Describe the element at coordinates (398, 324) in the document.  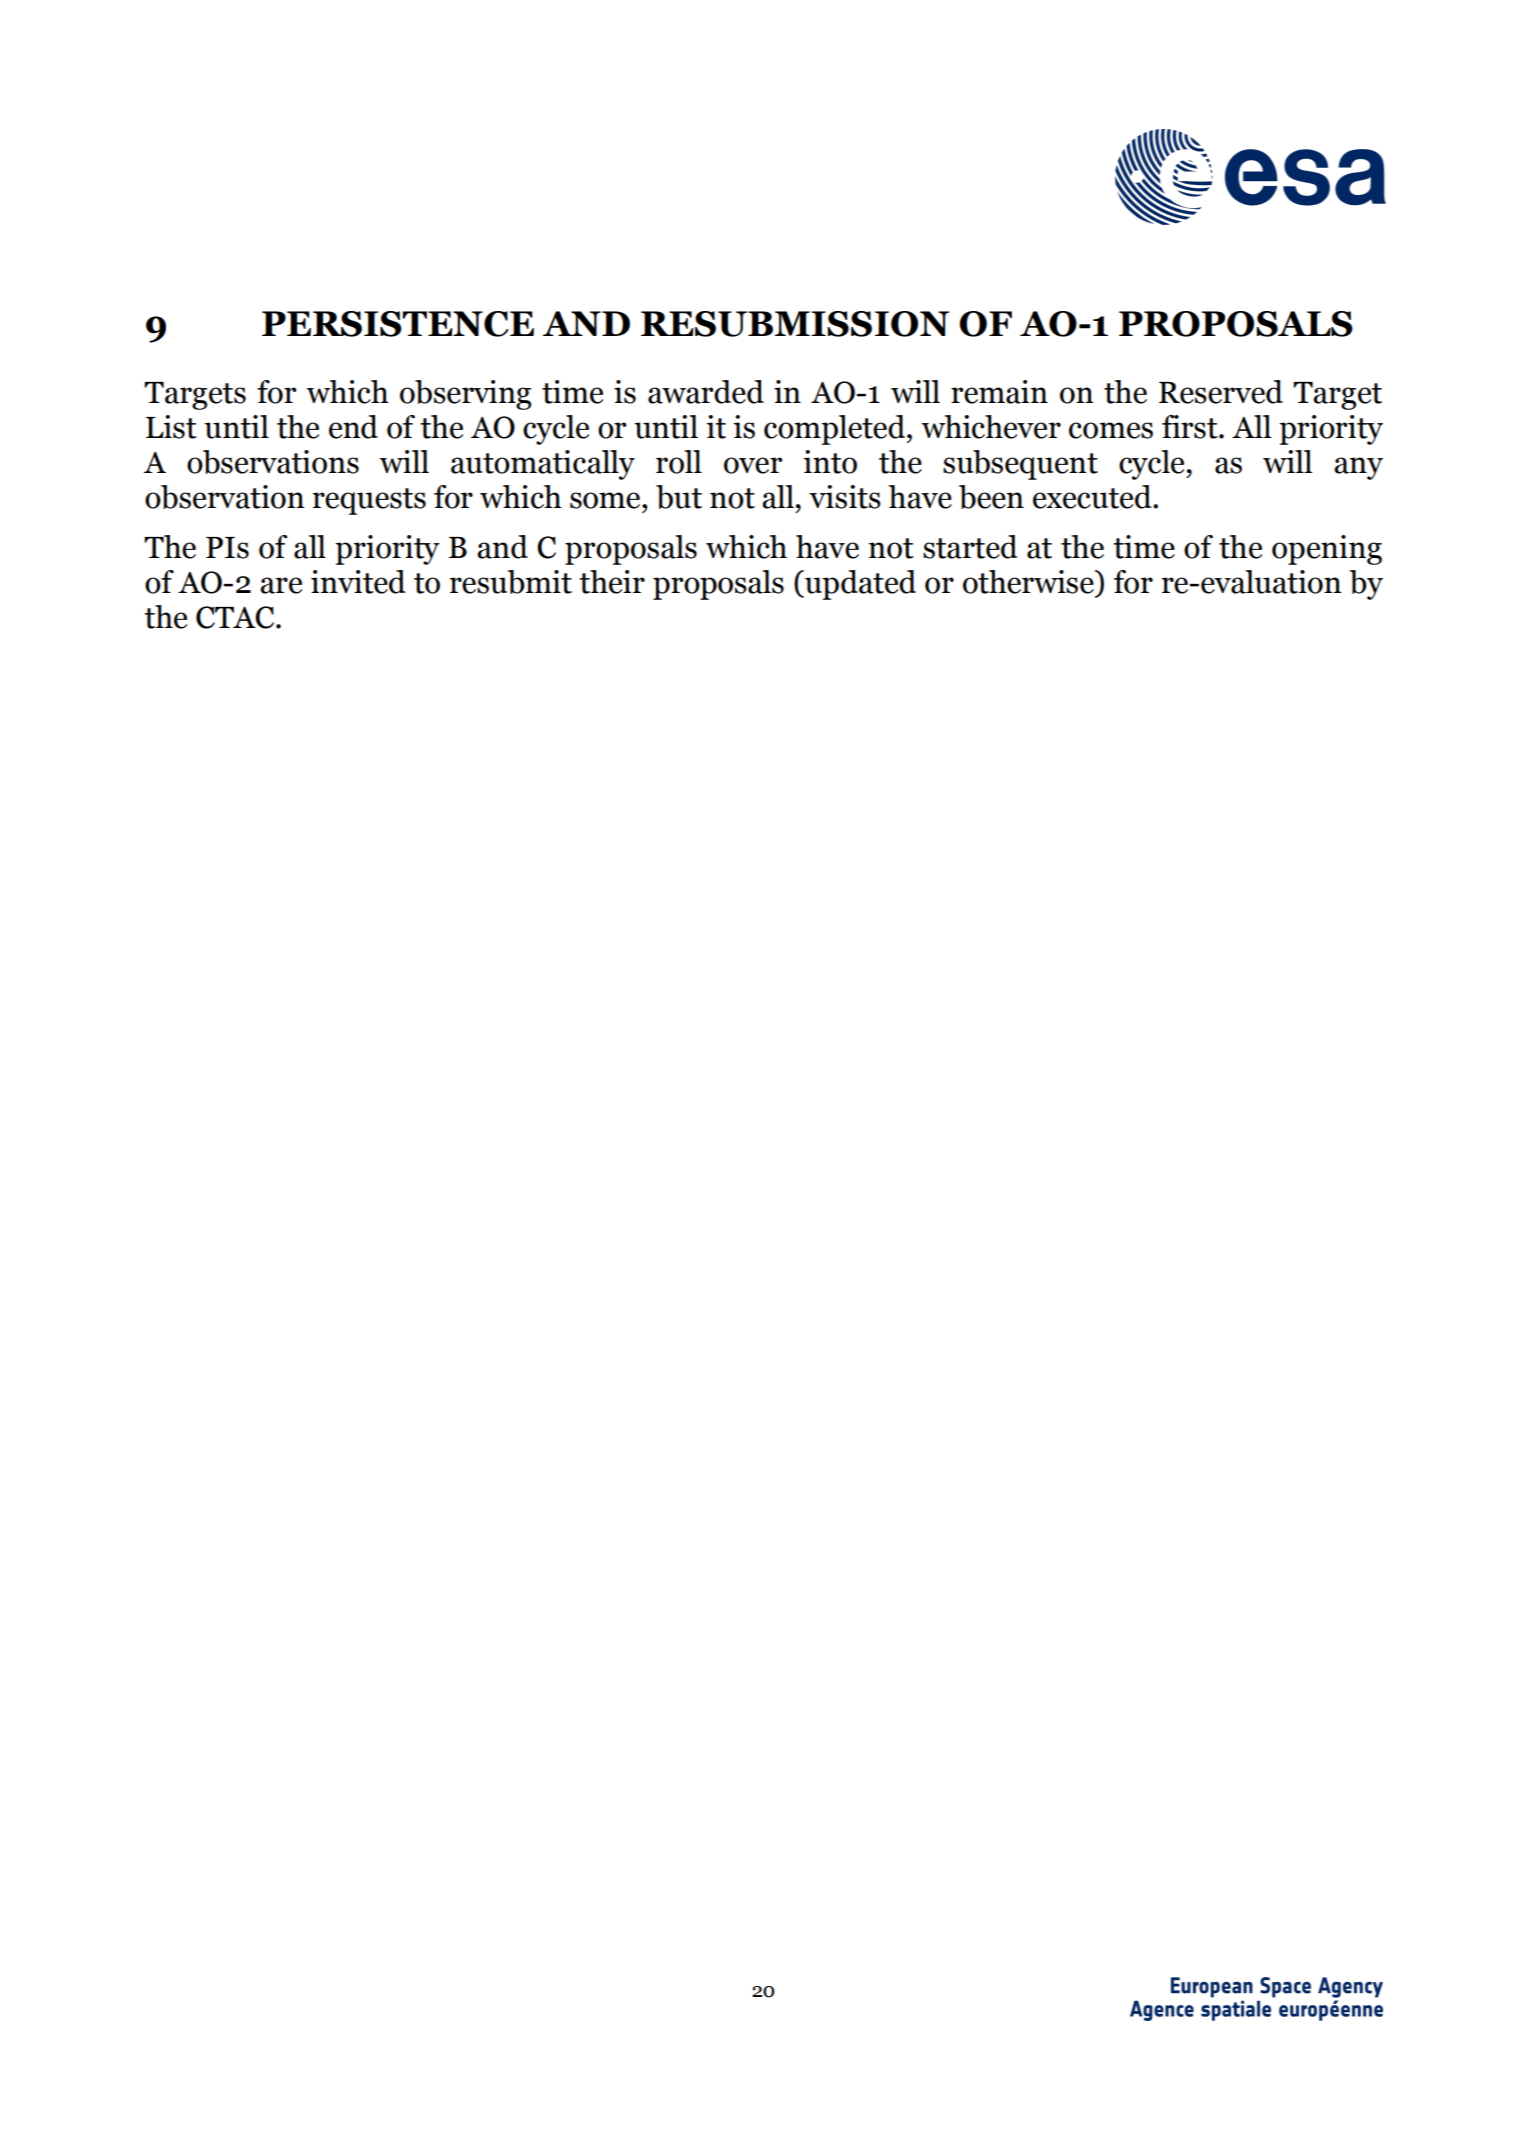
I see `PERSISTENCE` at that location.
